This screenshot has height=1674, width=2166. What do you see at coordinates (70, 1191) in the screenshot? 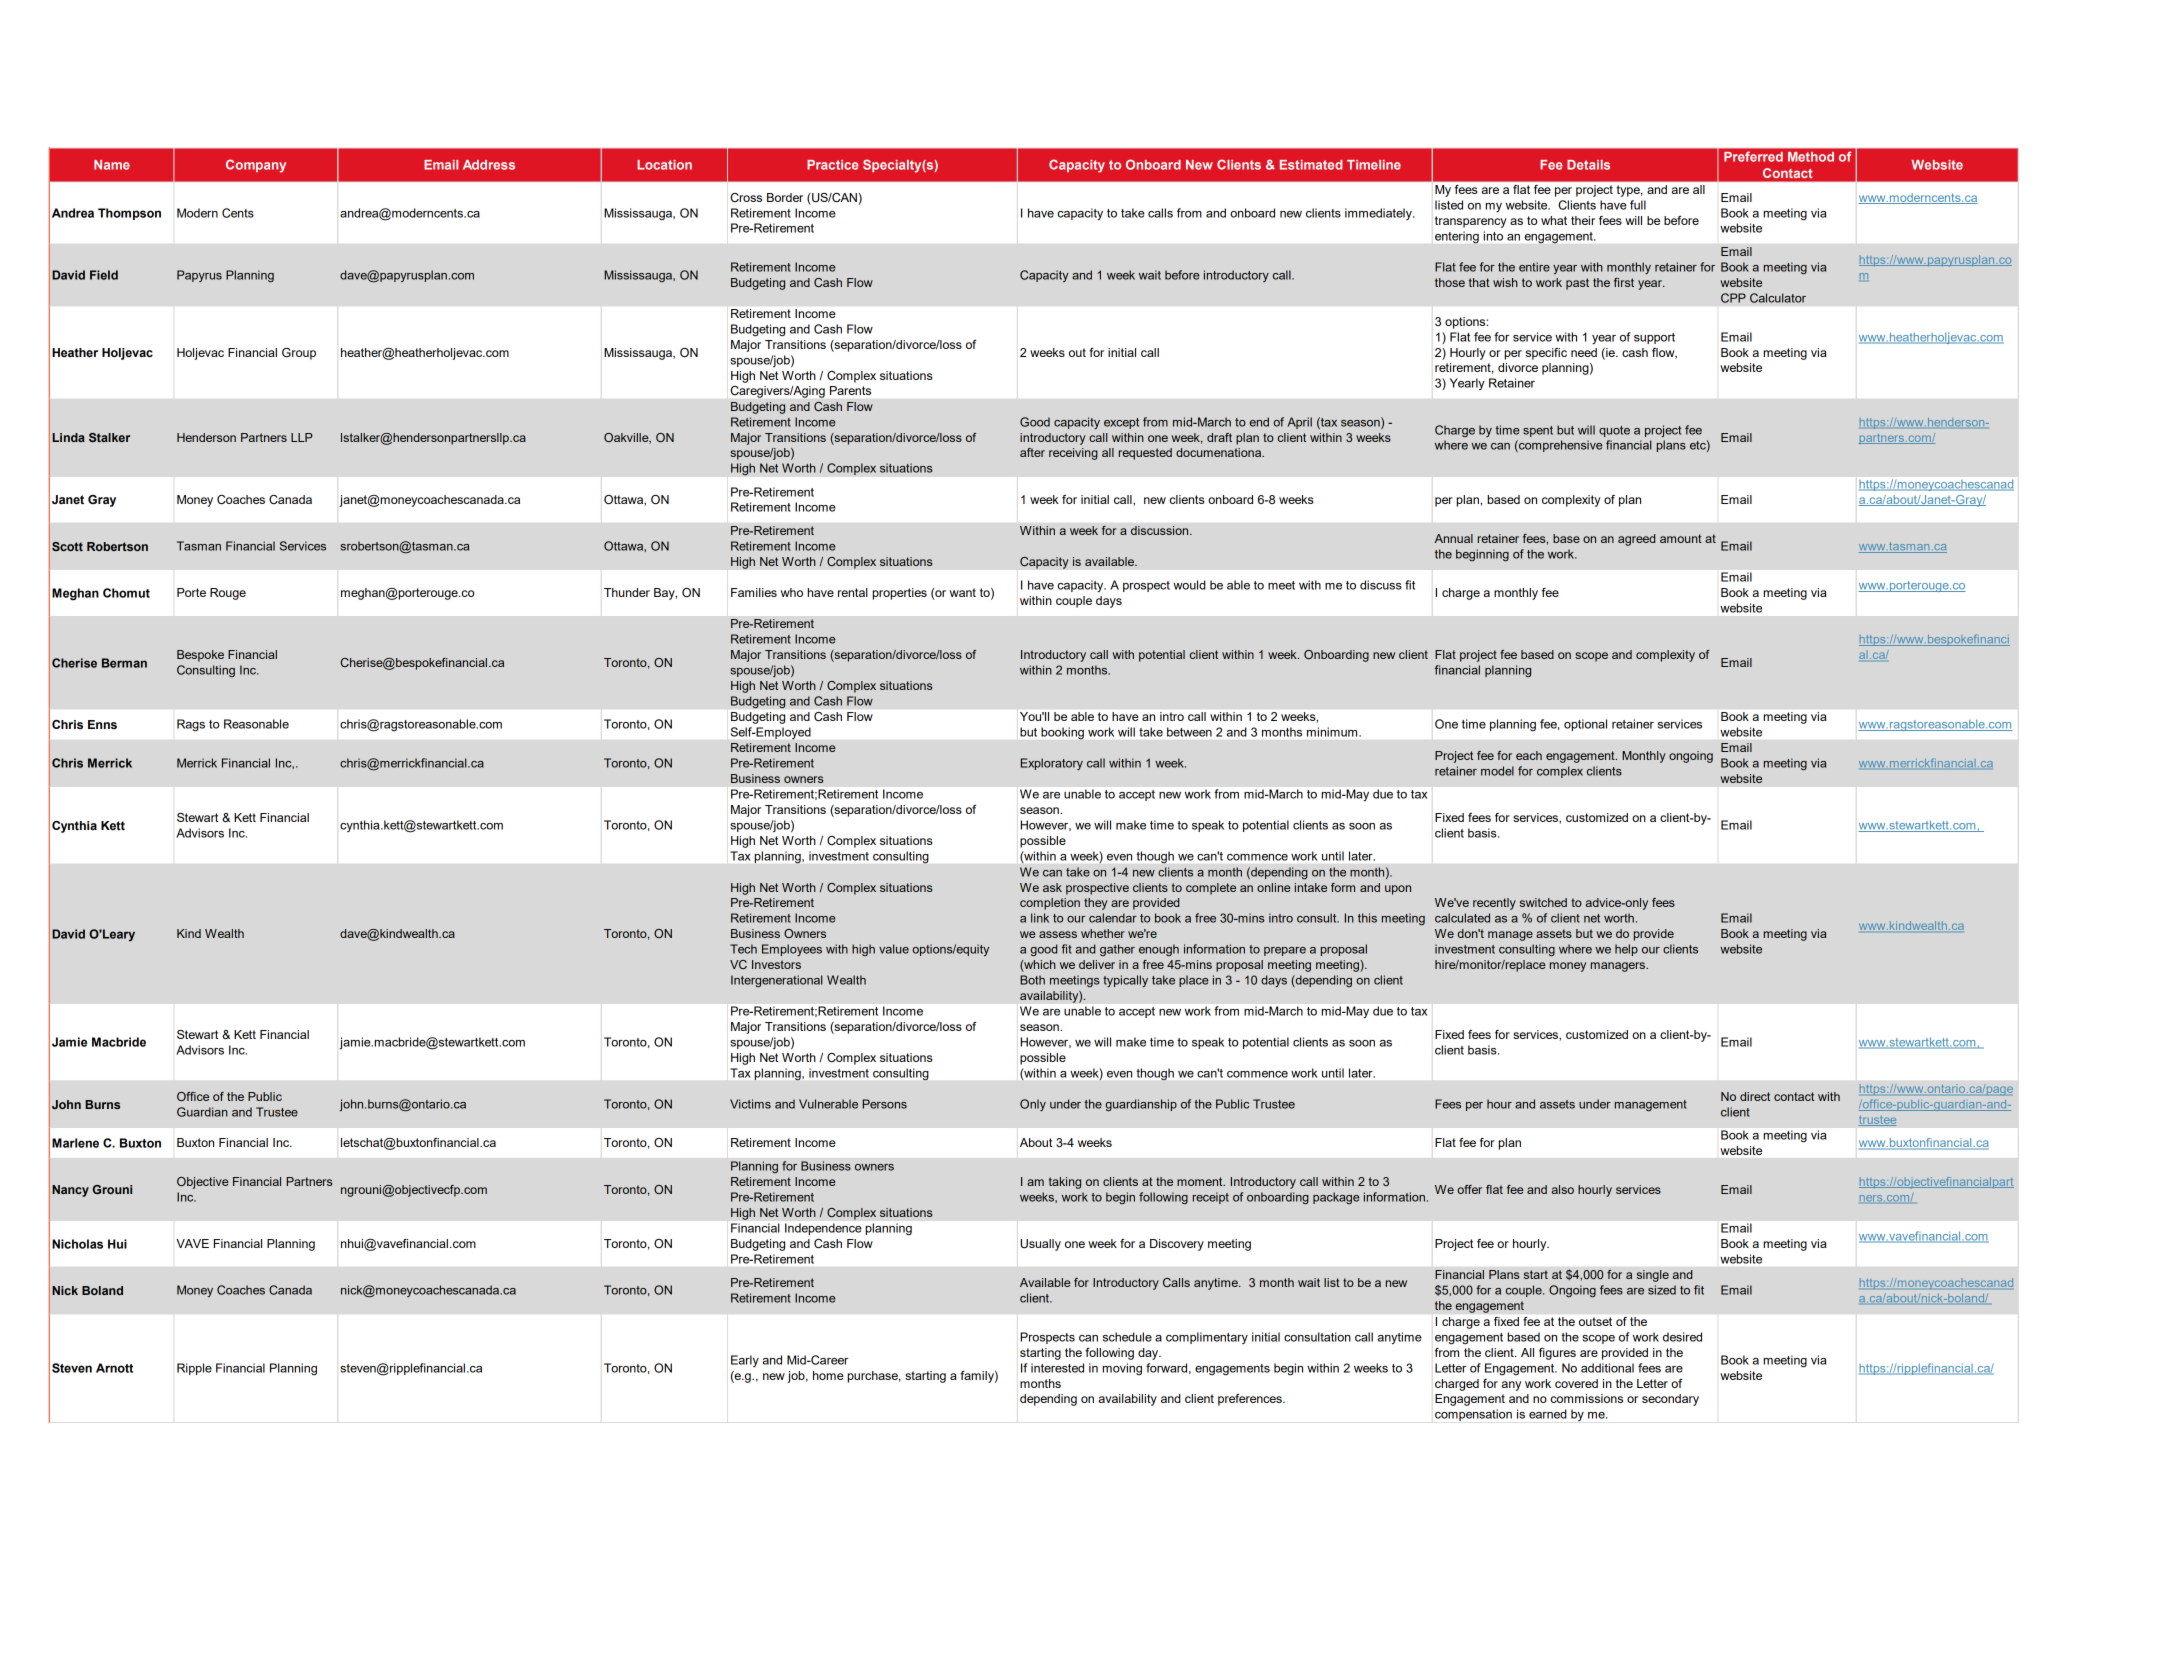
I see `Nancy` at bounding box center [70, 1191].
